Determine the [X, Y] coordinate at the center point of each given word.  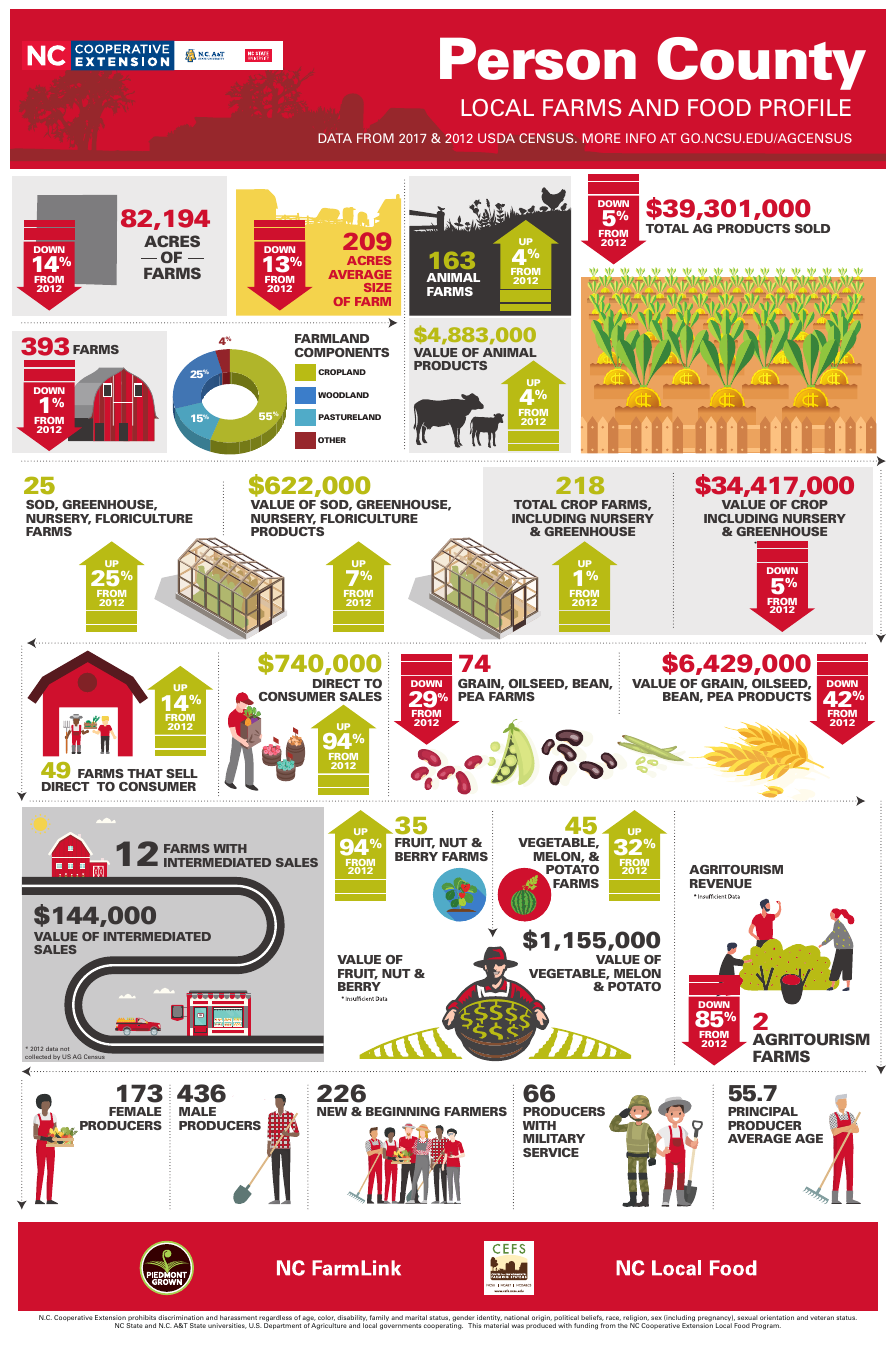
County [761, 63]
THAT [145, 773]
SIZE [377, 287]
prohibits [141, 1319]
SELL [182, 773]
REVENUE [721, 884]
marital [416, 1317]
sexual [747, 1317]
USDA [496, 138]
